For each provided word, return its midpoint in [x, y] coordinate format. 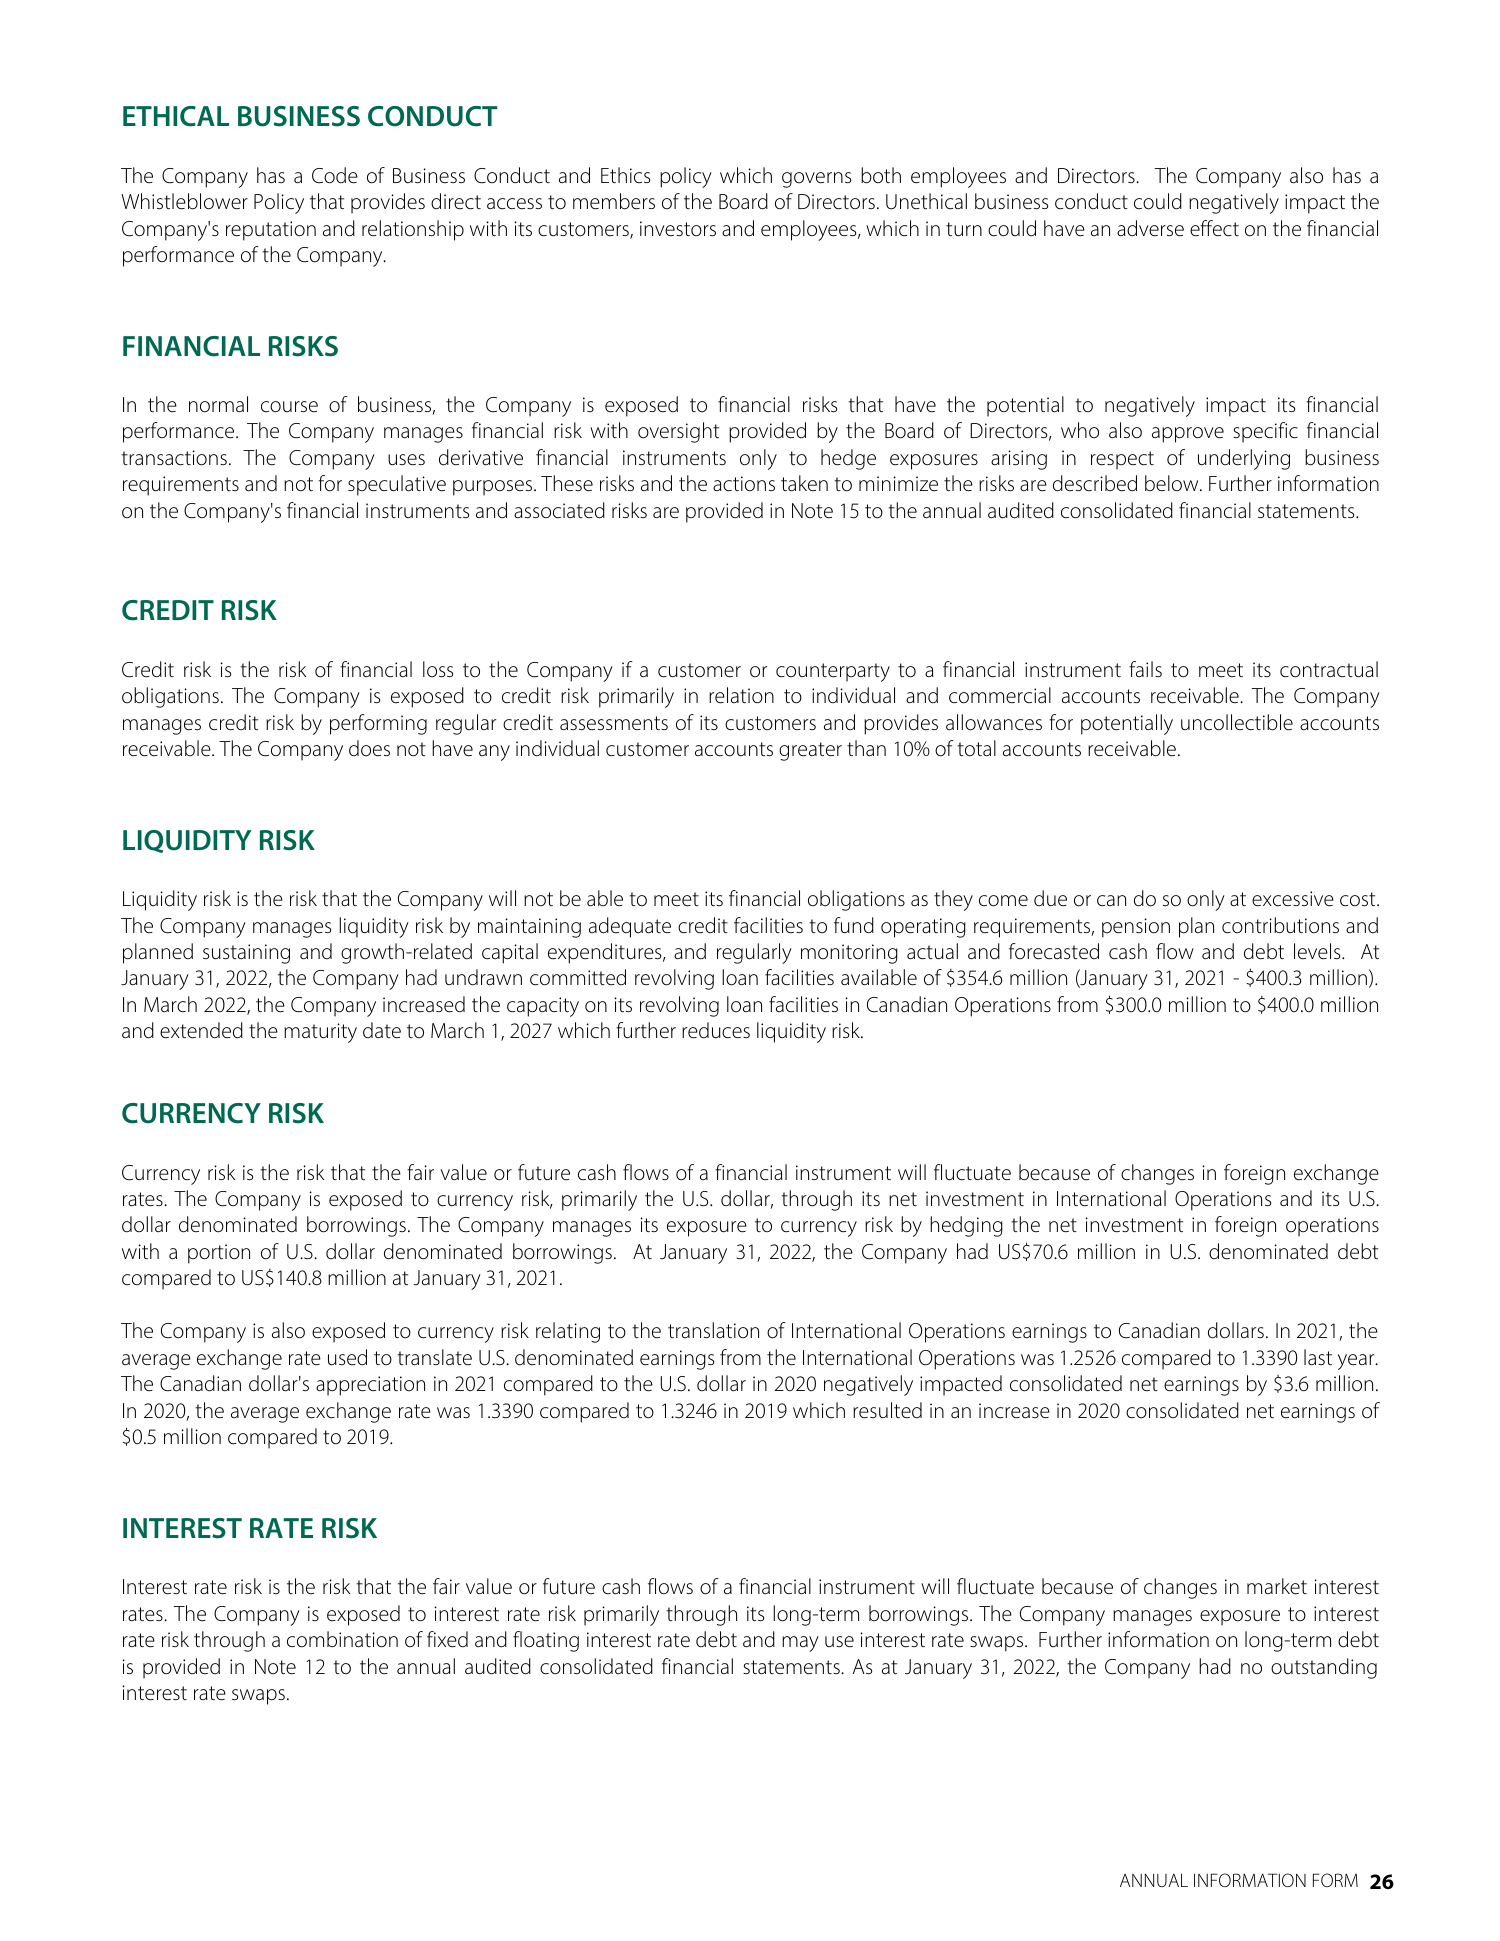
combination [342, 1639]
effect [1214, 228]
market [1277, 1586]
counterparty [833, 672]
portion [219, 1254]
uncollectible [1237, 722]
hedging [966, 1226]
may [800, 1644]
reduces [716, 1030]
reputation [271, 231]
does [369, 748]
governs [816, 180]
